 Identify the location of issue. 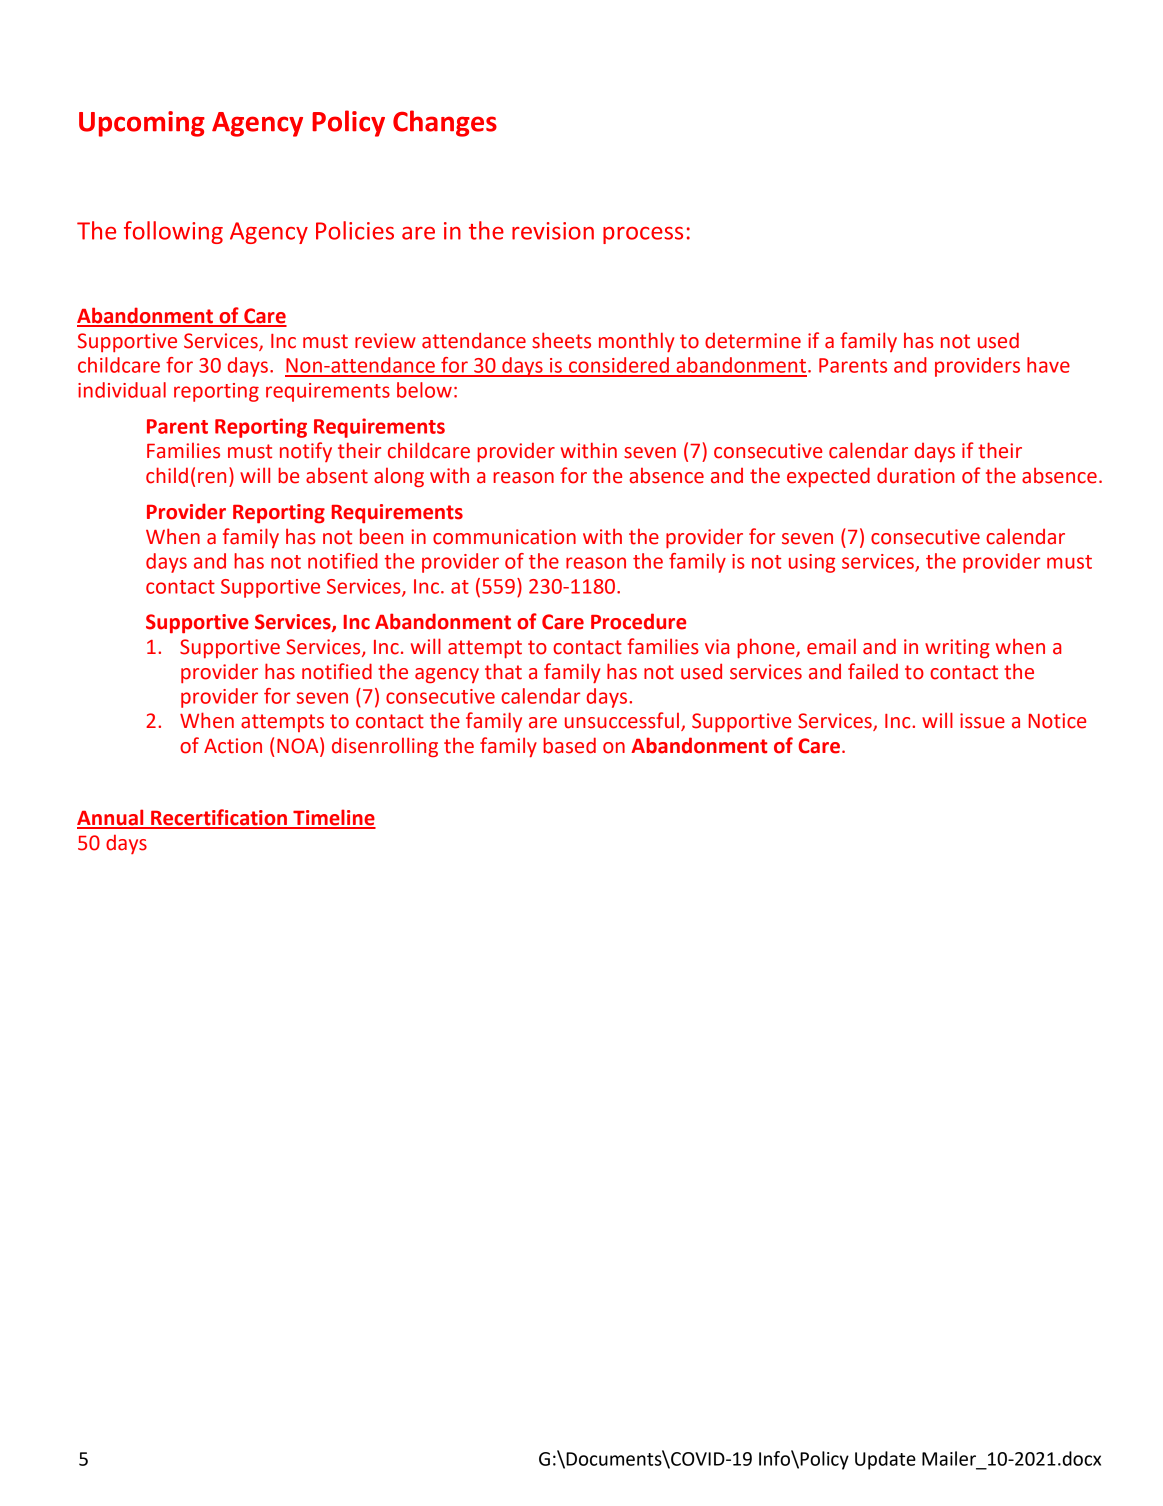
(982, 721).
